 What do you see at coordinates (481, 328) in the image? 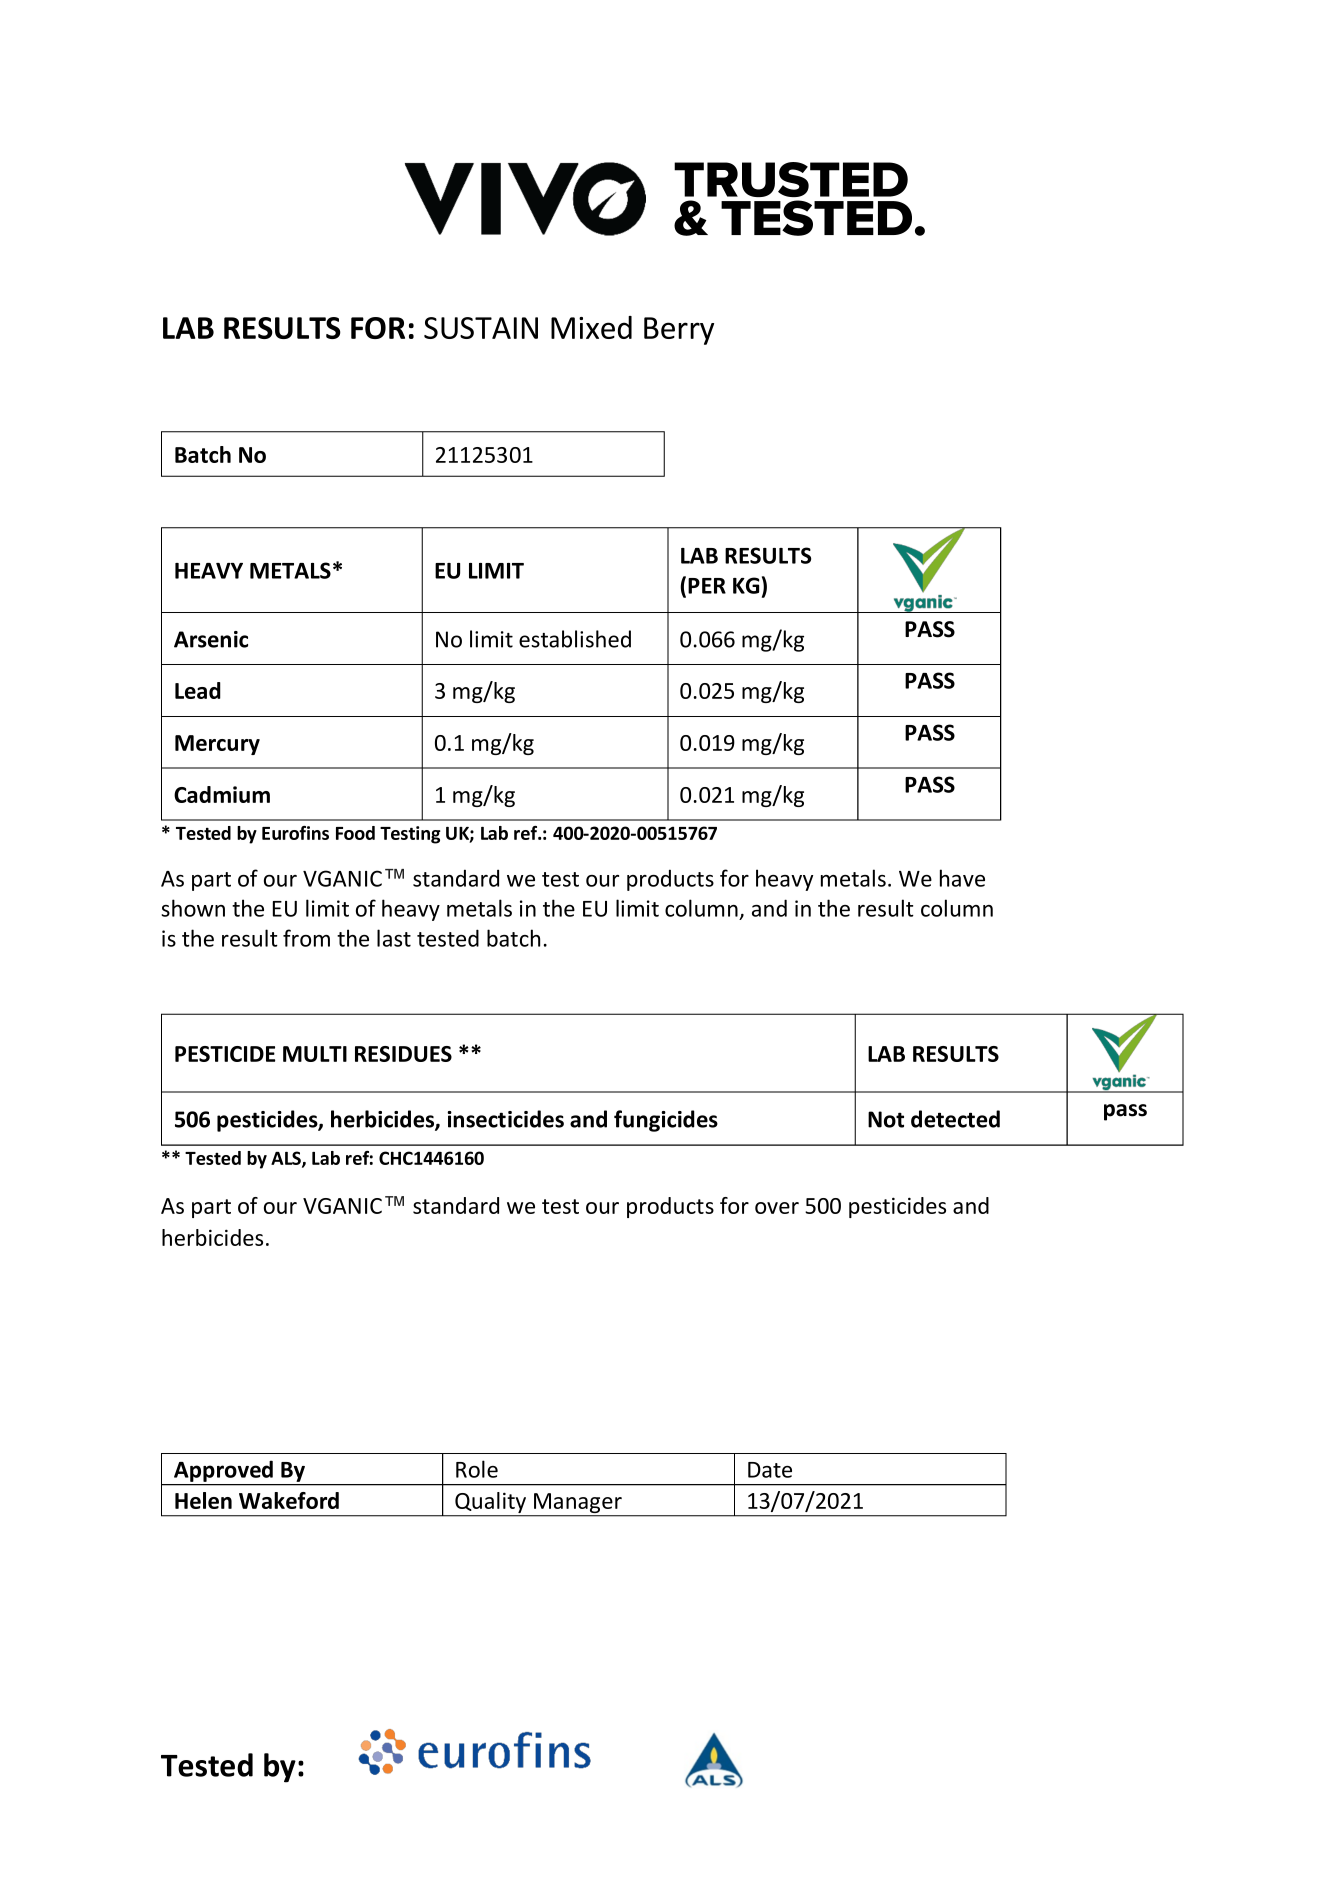
I see `SUSTAIN` at bounding box center [481, 328].
